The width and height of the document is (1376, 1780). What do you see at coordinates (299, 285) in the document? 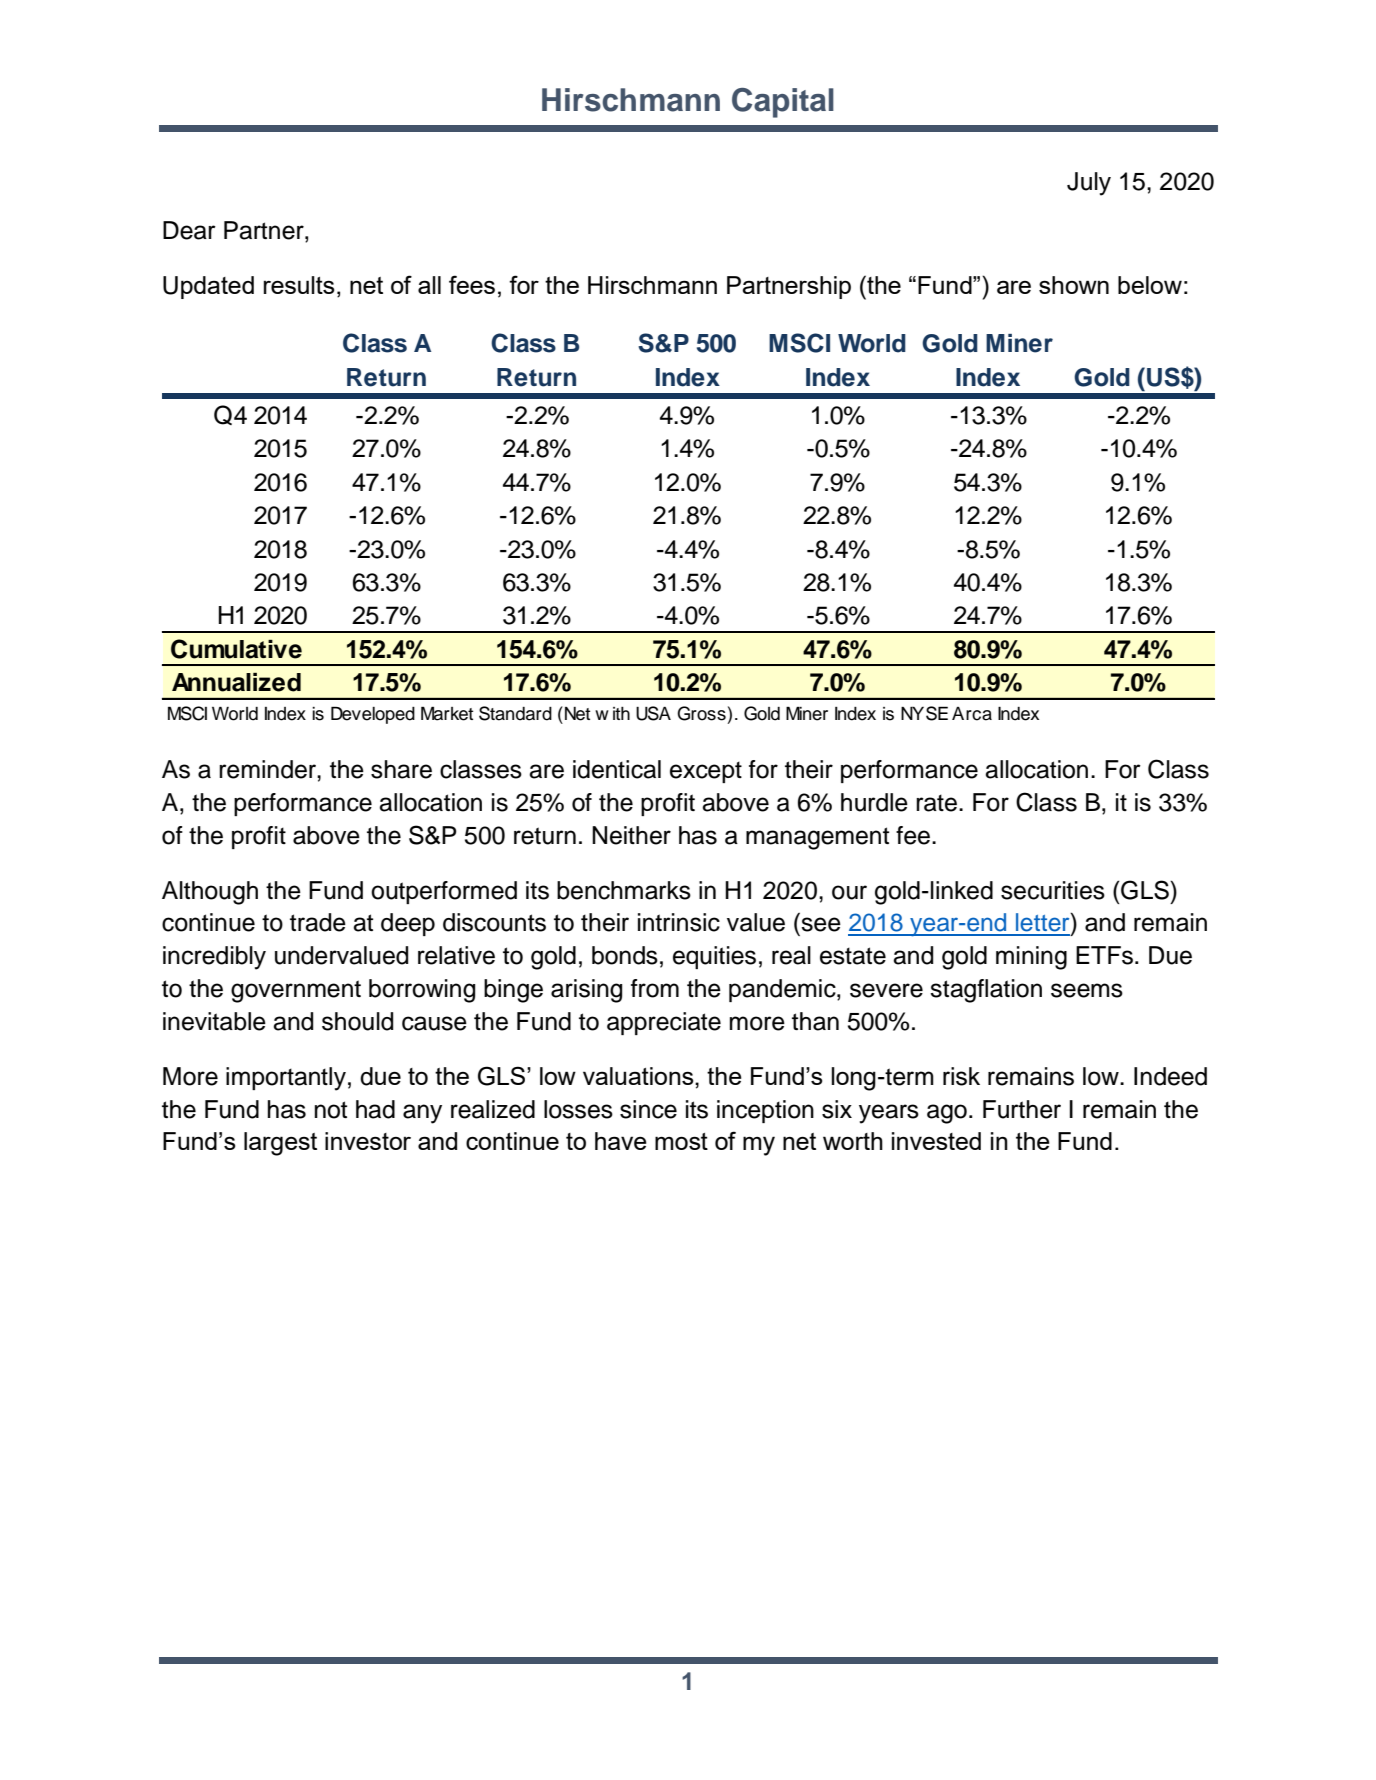
I see `results` at bounding box center [299, 285].
